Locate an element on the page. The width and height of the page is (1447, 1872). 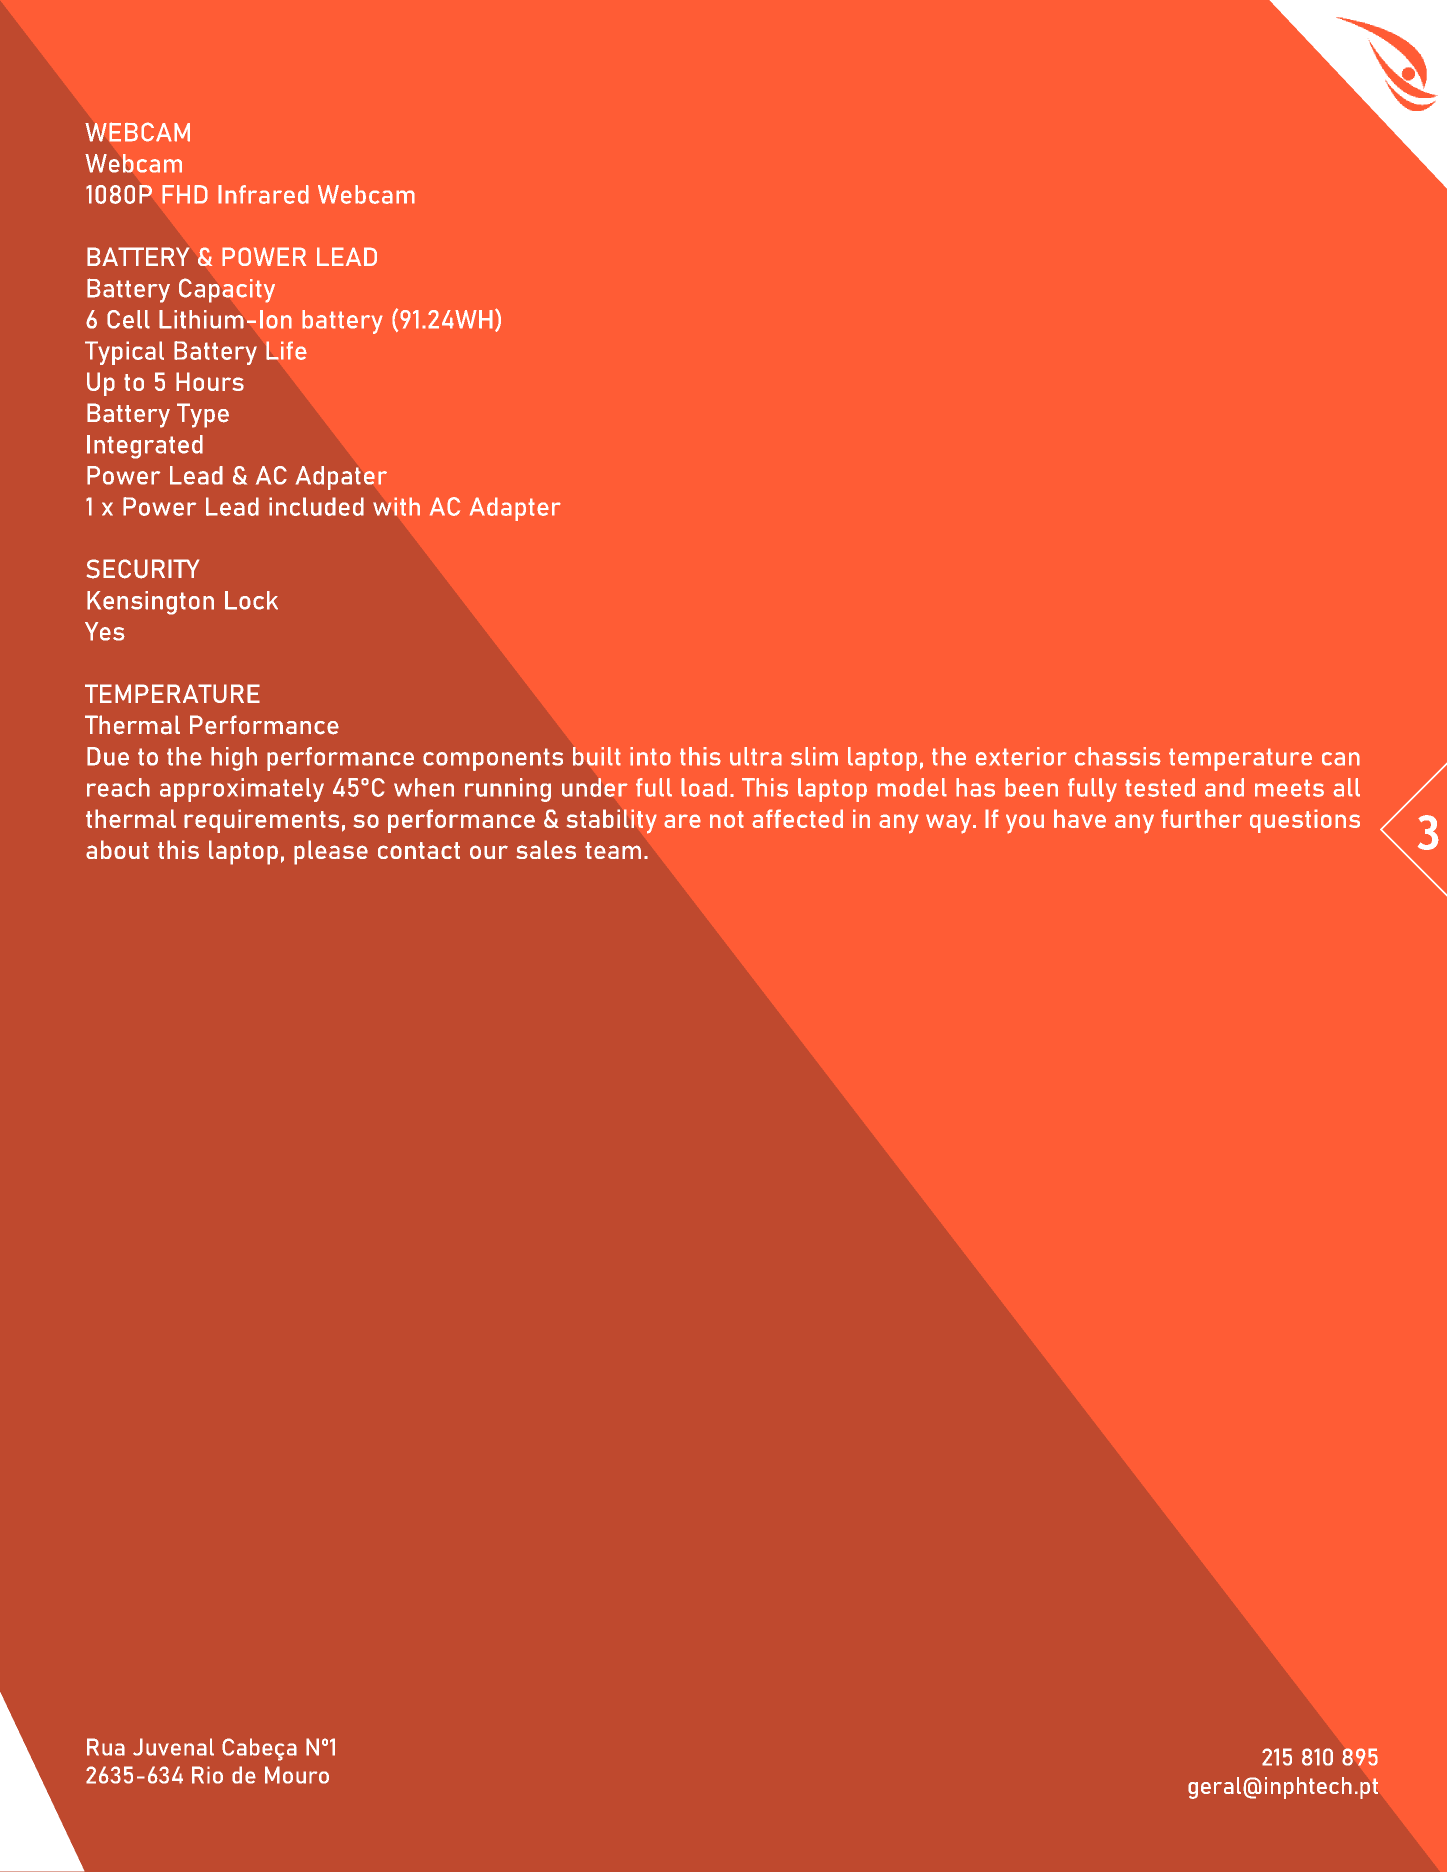
further is located at coordinates (1201, 818).
